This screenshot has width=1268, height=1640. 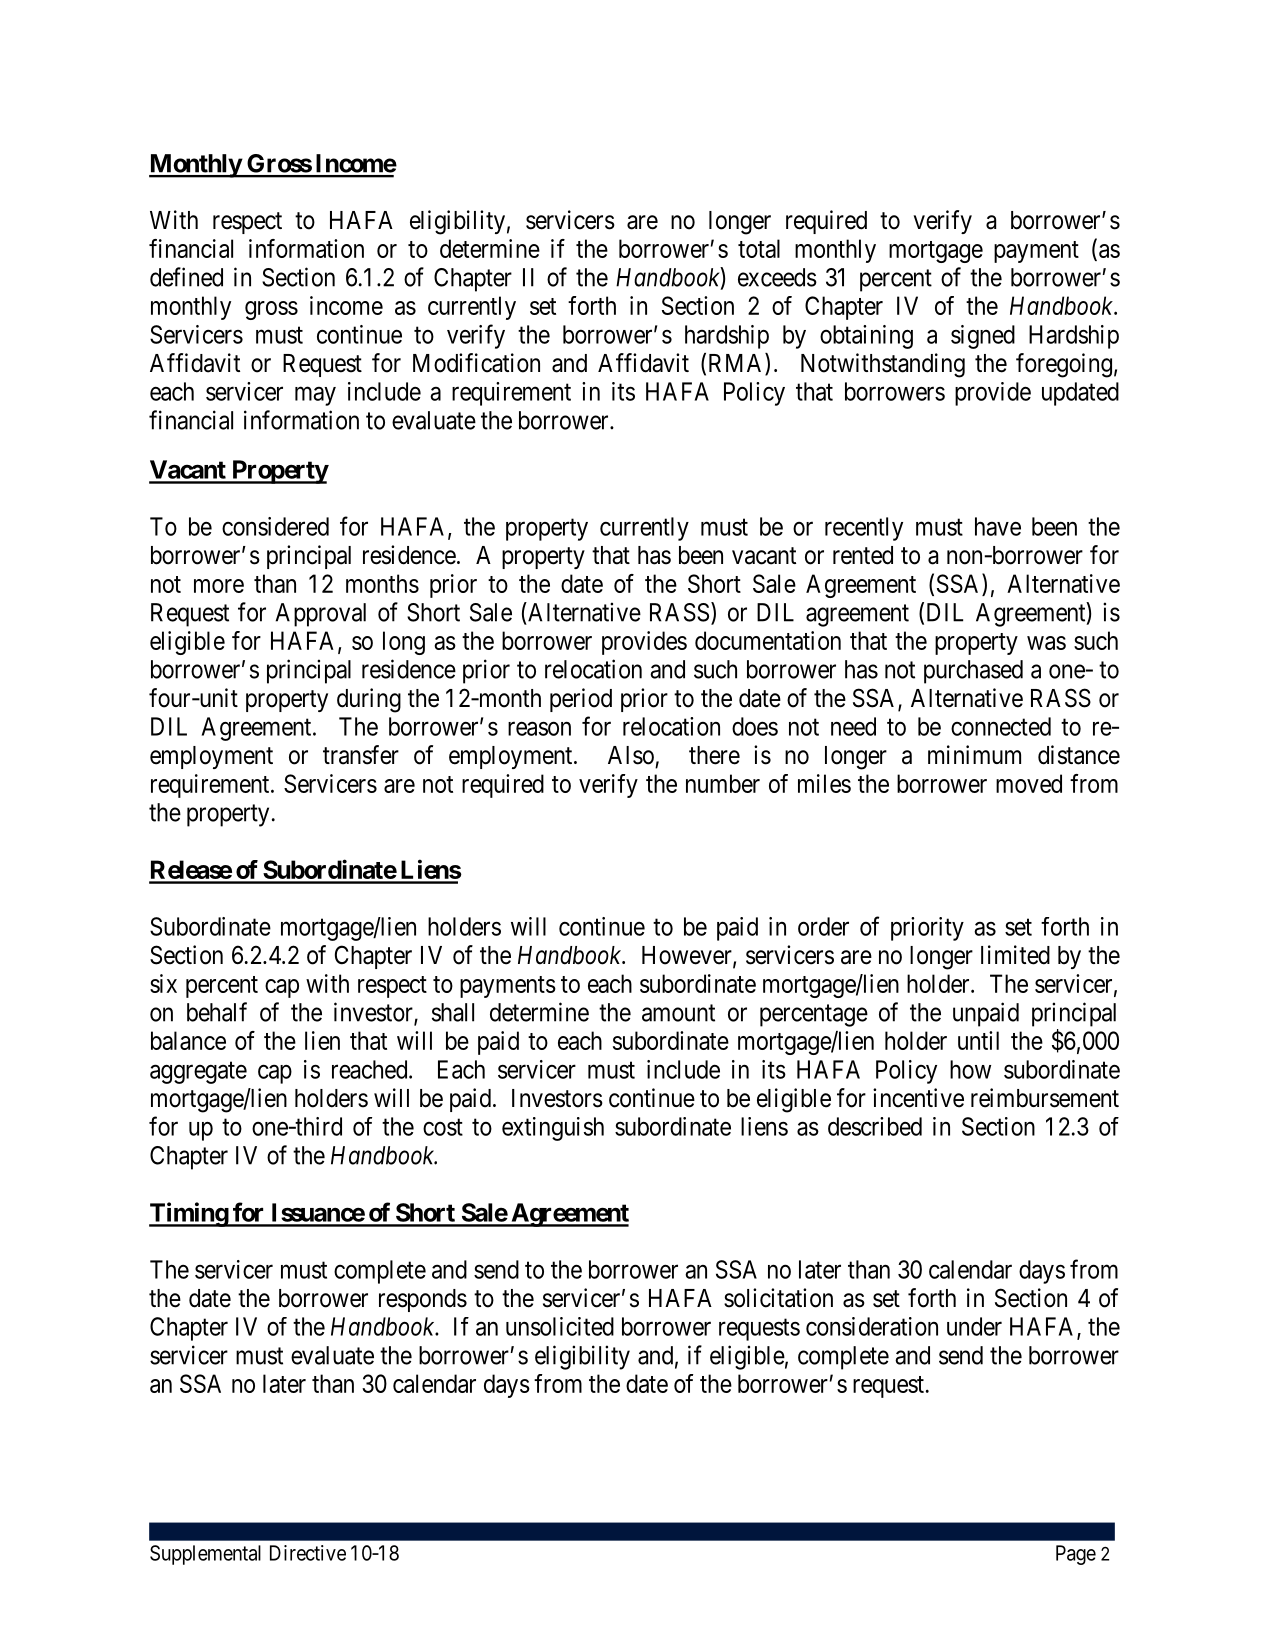 I want to click on minimum, so click(x=974, y=754).
